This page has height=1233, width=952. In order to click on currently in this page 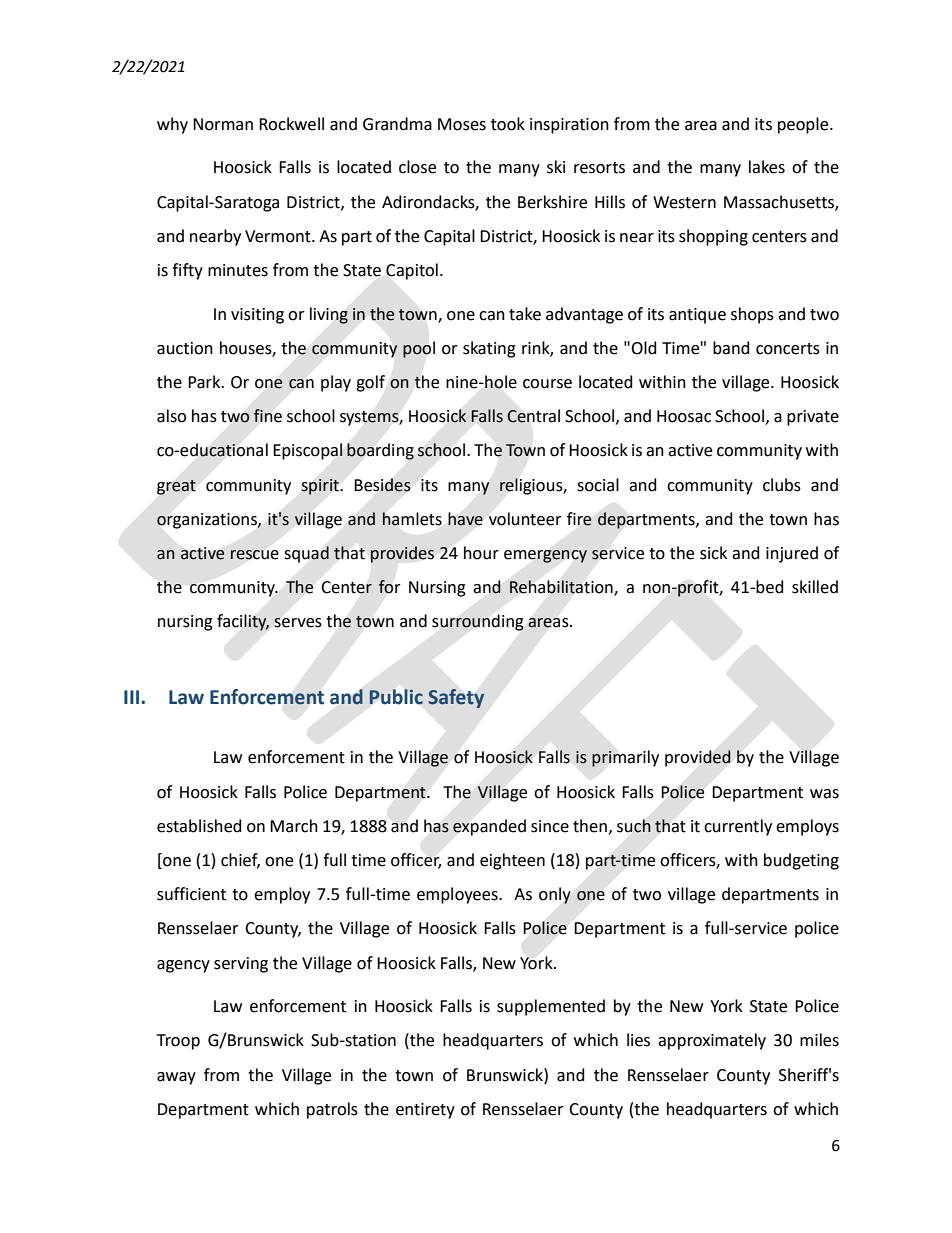, I will do `click(738, 827)`.
